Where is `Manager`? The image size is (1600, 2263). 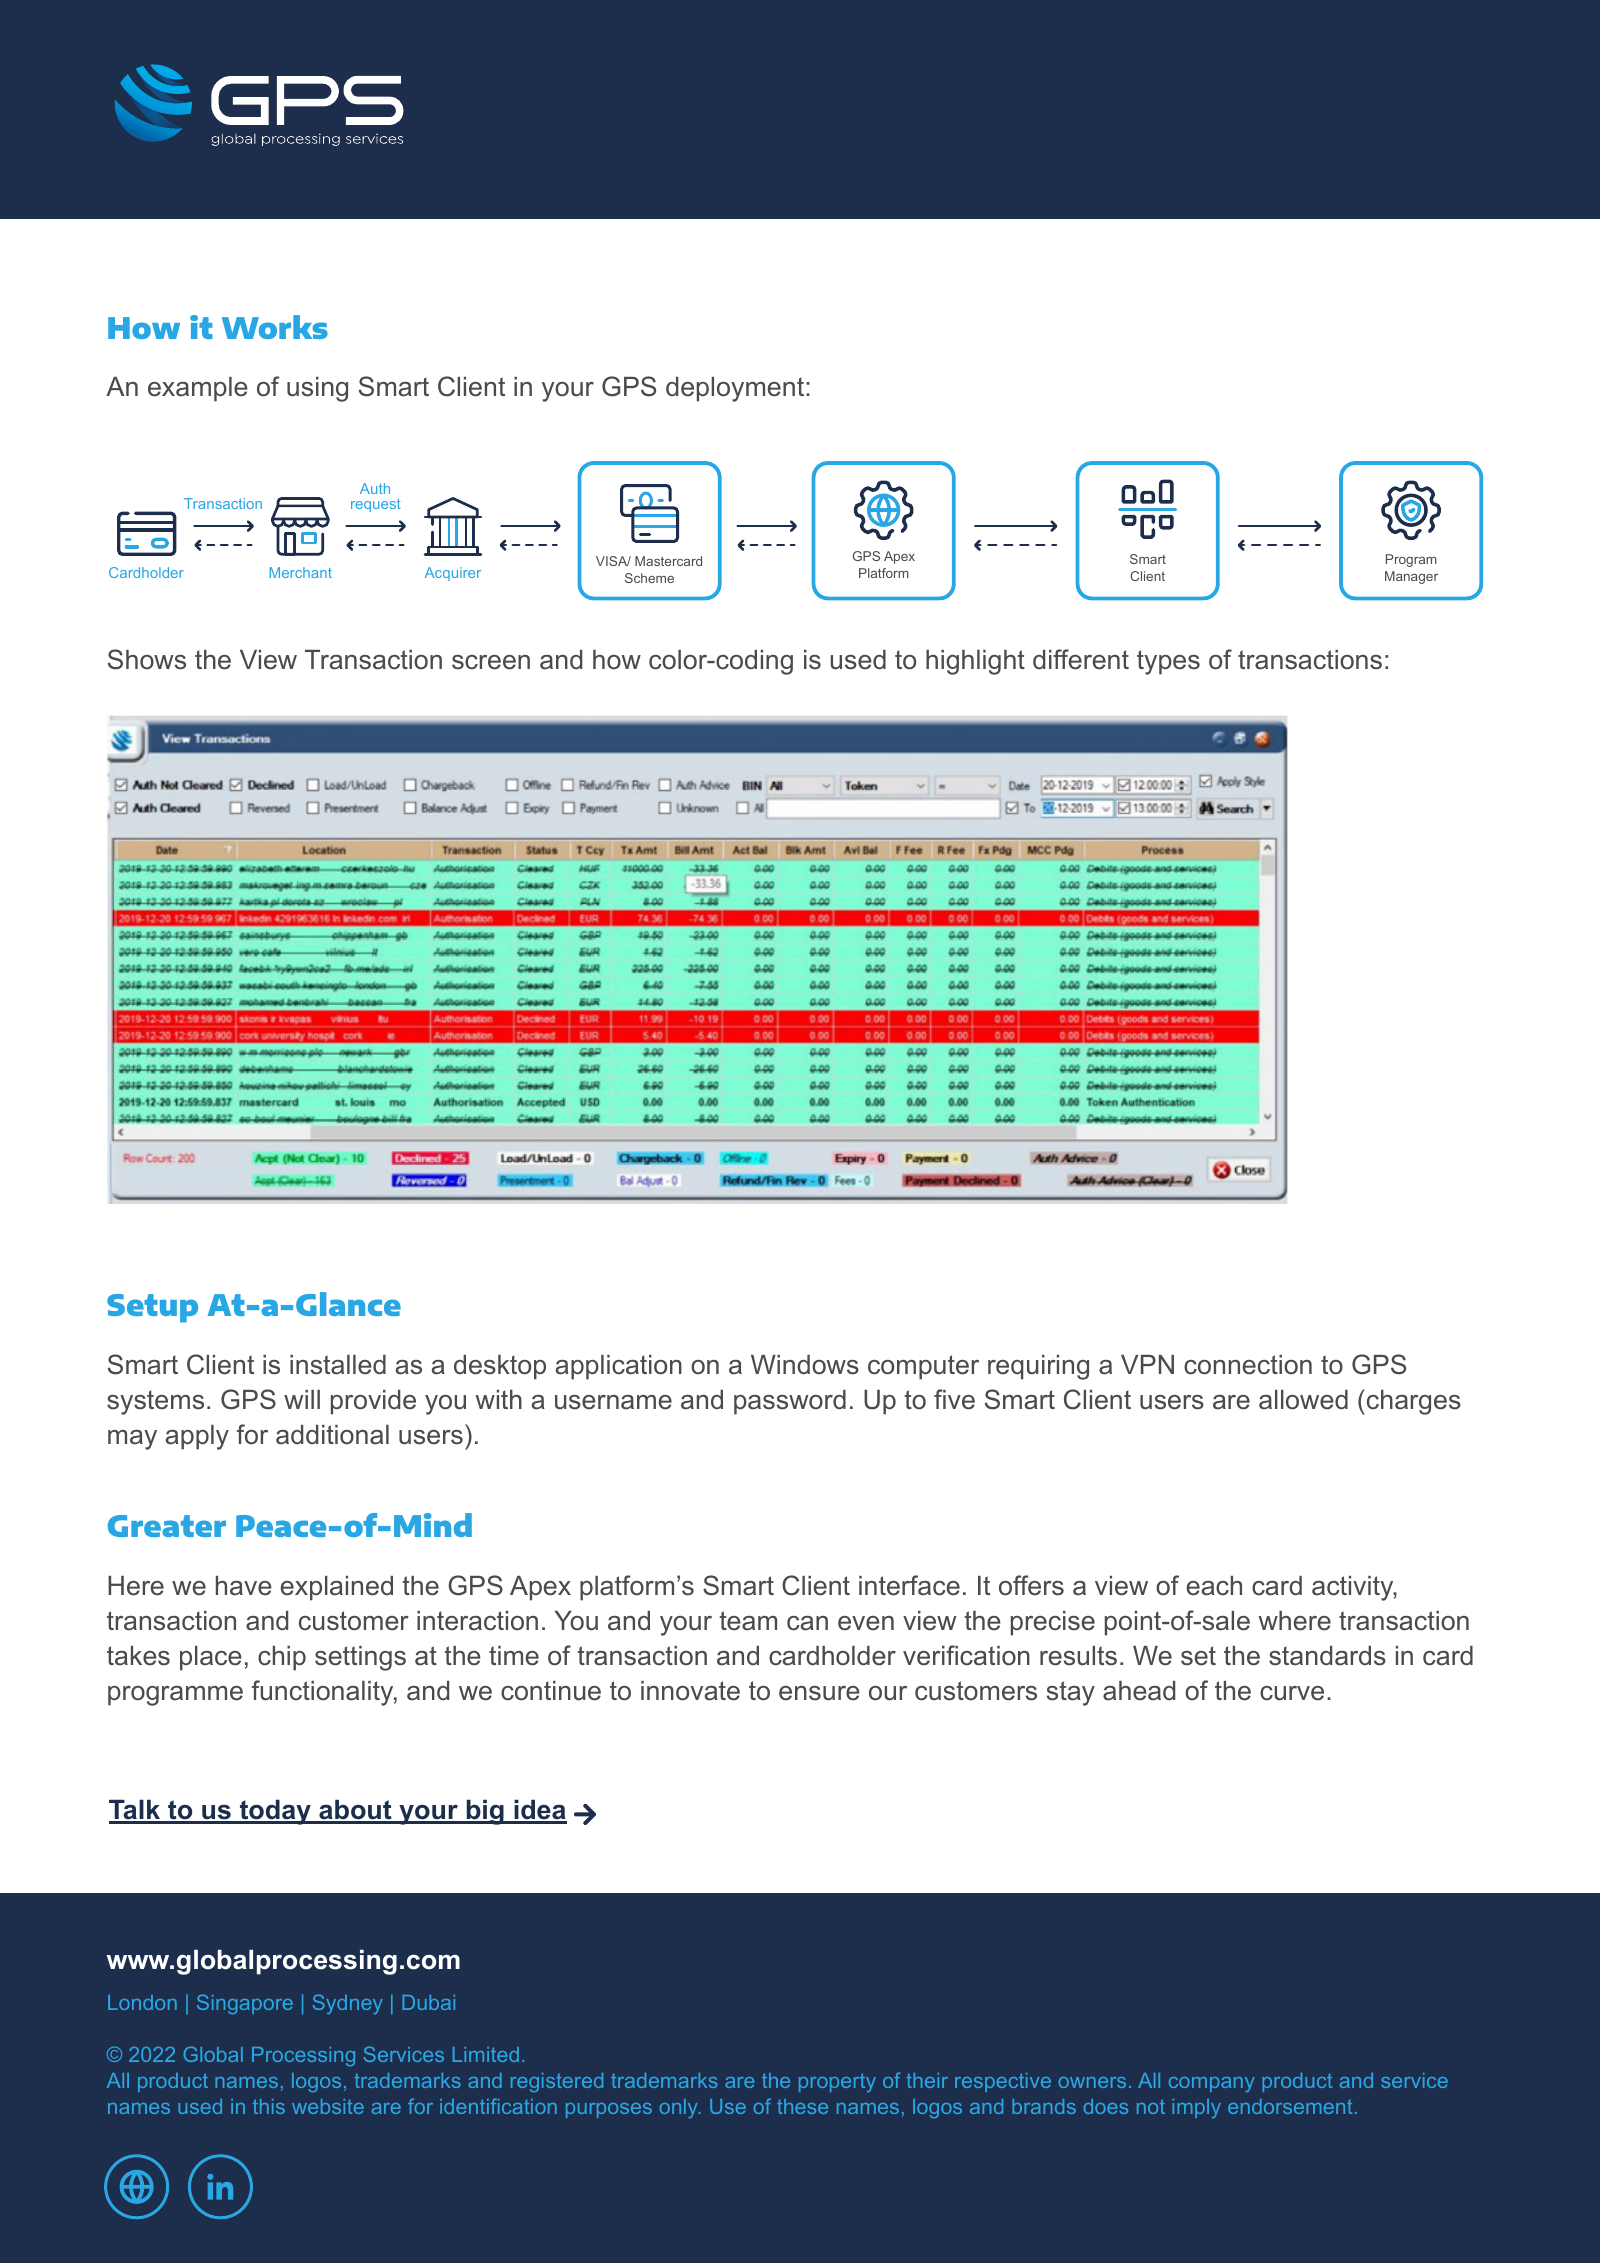
Manager is located at coordinates (1411, 577).
